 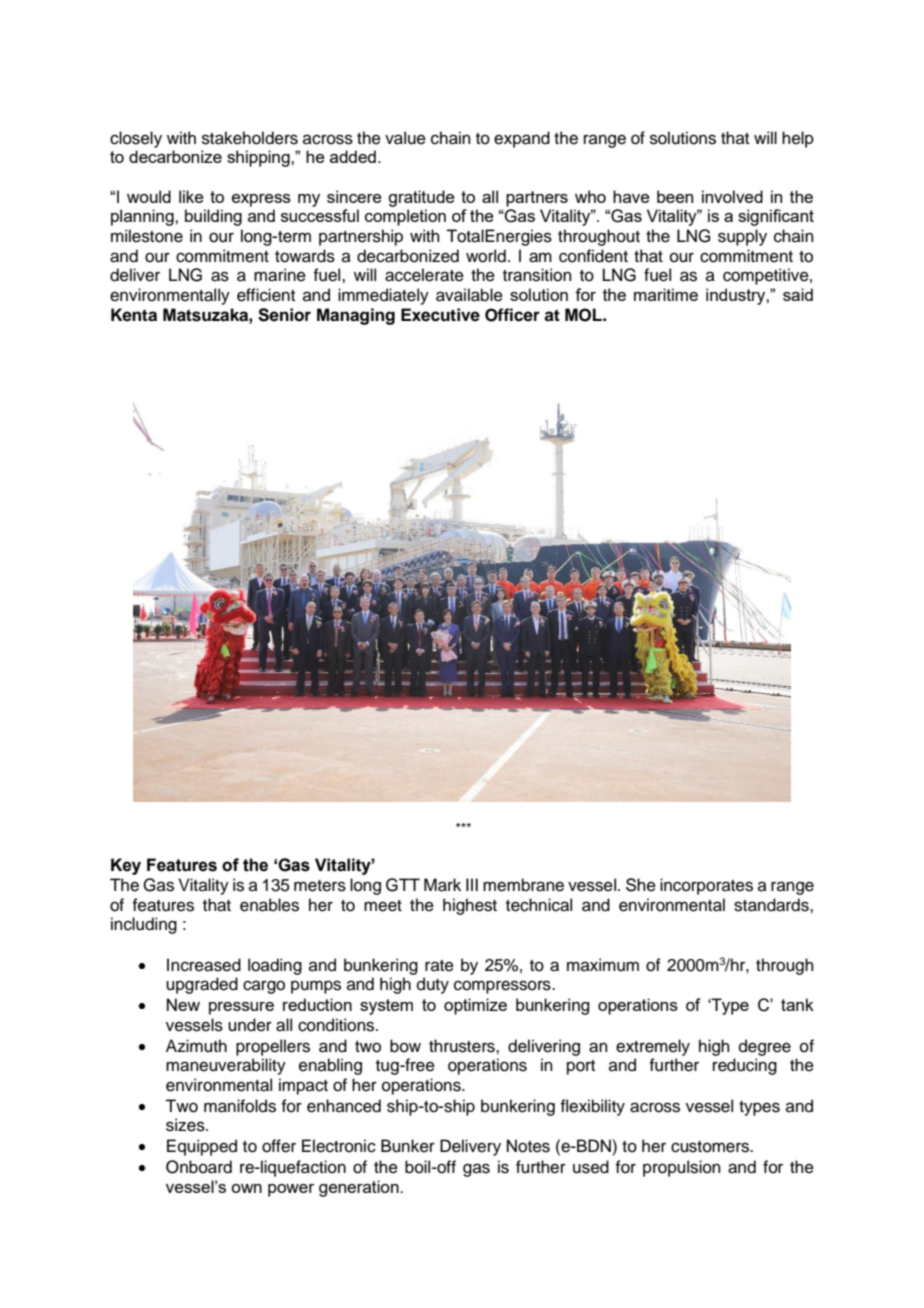 What do you see at coordinates (732, 196) in the screenshot?
I see `involved` at bounding box center [732, 196].
